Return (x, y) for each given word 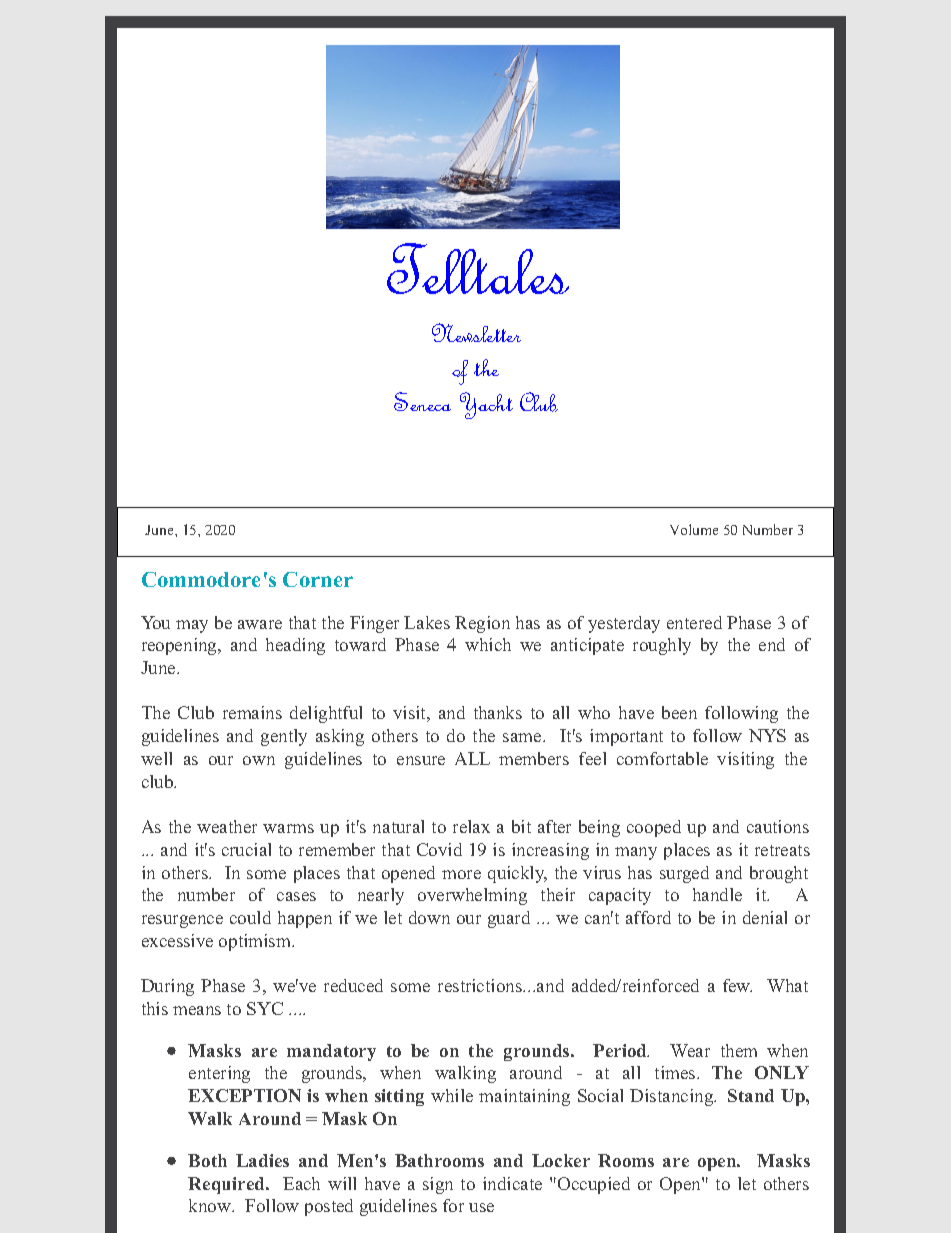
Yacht (486, 405)
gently (284, 737)
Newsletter (476, 332)
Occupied (594, 1185)
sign (438, 1185)
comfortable (662, 758)
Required (227, 1185)
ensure (421, 760)
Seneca (422, 401)
